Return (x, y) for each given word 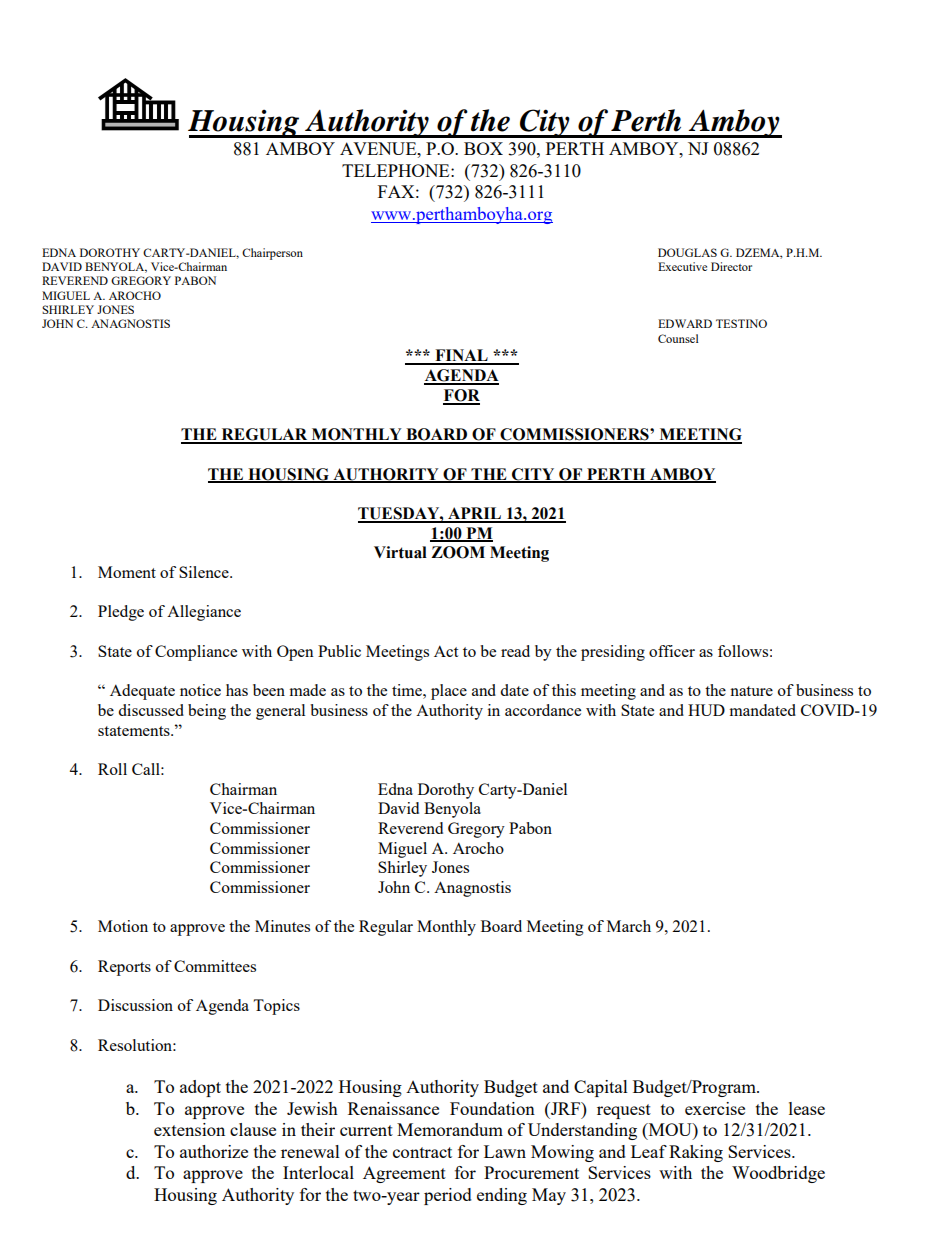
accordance (543, 710)
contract (422, 1152)
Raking (696, 1153)
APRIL (474, 514)
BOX (483, 148)
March (629, 926)
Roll (112, 769)
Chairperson (272, 254)
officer (672, 651)
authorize (214, 1151)
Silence (205, 572)
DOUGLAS (687, 252)
